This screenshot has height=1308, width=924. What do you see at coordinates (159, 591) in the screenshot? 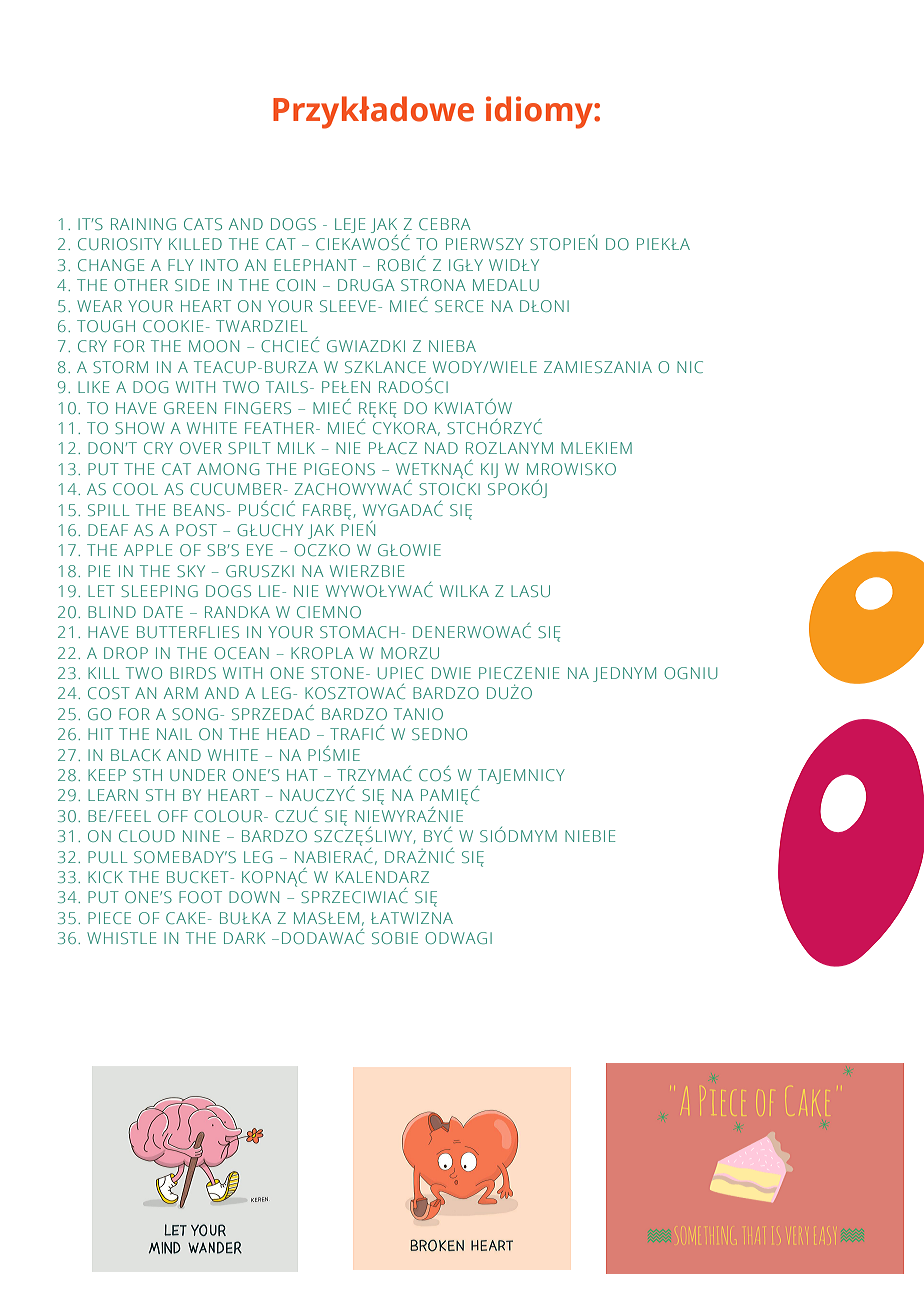
I see `SLEEPING` at bounding box center [159, 591].
